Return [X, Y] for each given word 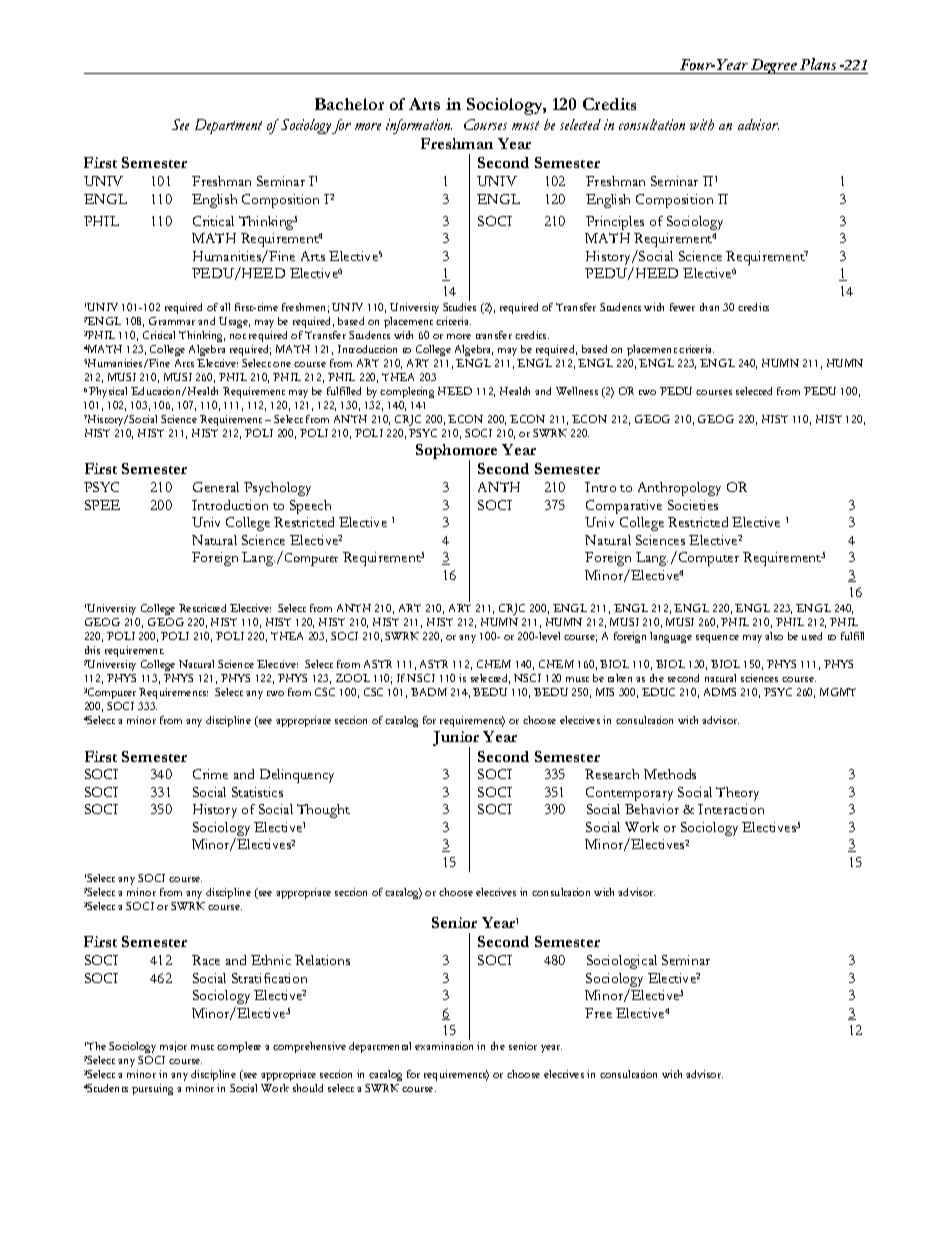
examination [444, 1046]
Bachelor [349, 104]
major [173, 1047]
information [419, 126]
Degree [774, 66]
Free [598, 1013]
